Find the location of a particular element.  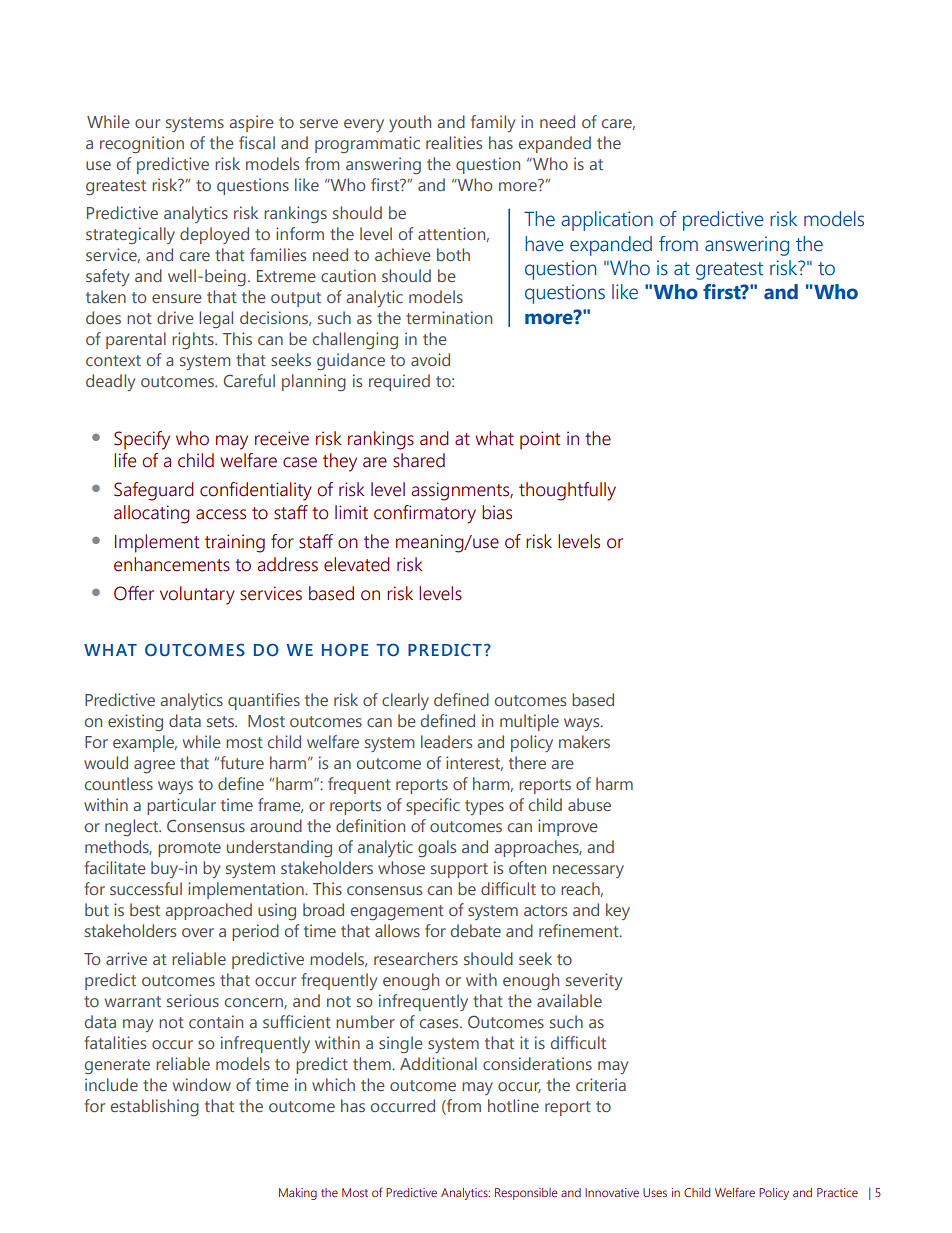

clearly is located at coordinates (405, 701).
